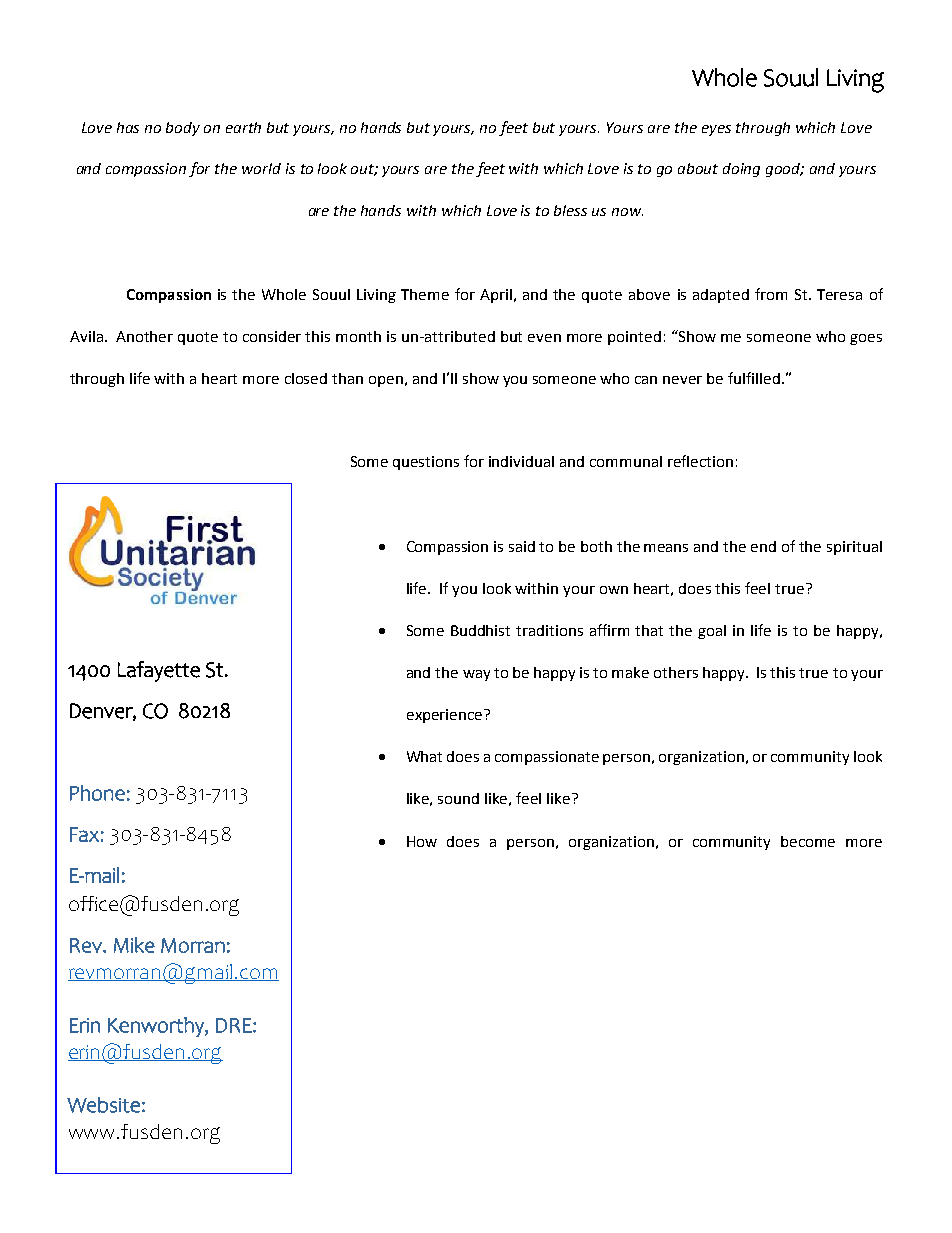  What do you see at coordinates (183, 129) in the screenshot?
I see `body` at bounding box center [183, 129].
